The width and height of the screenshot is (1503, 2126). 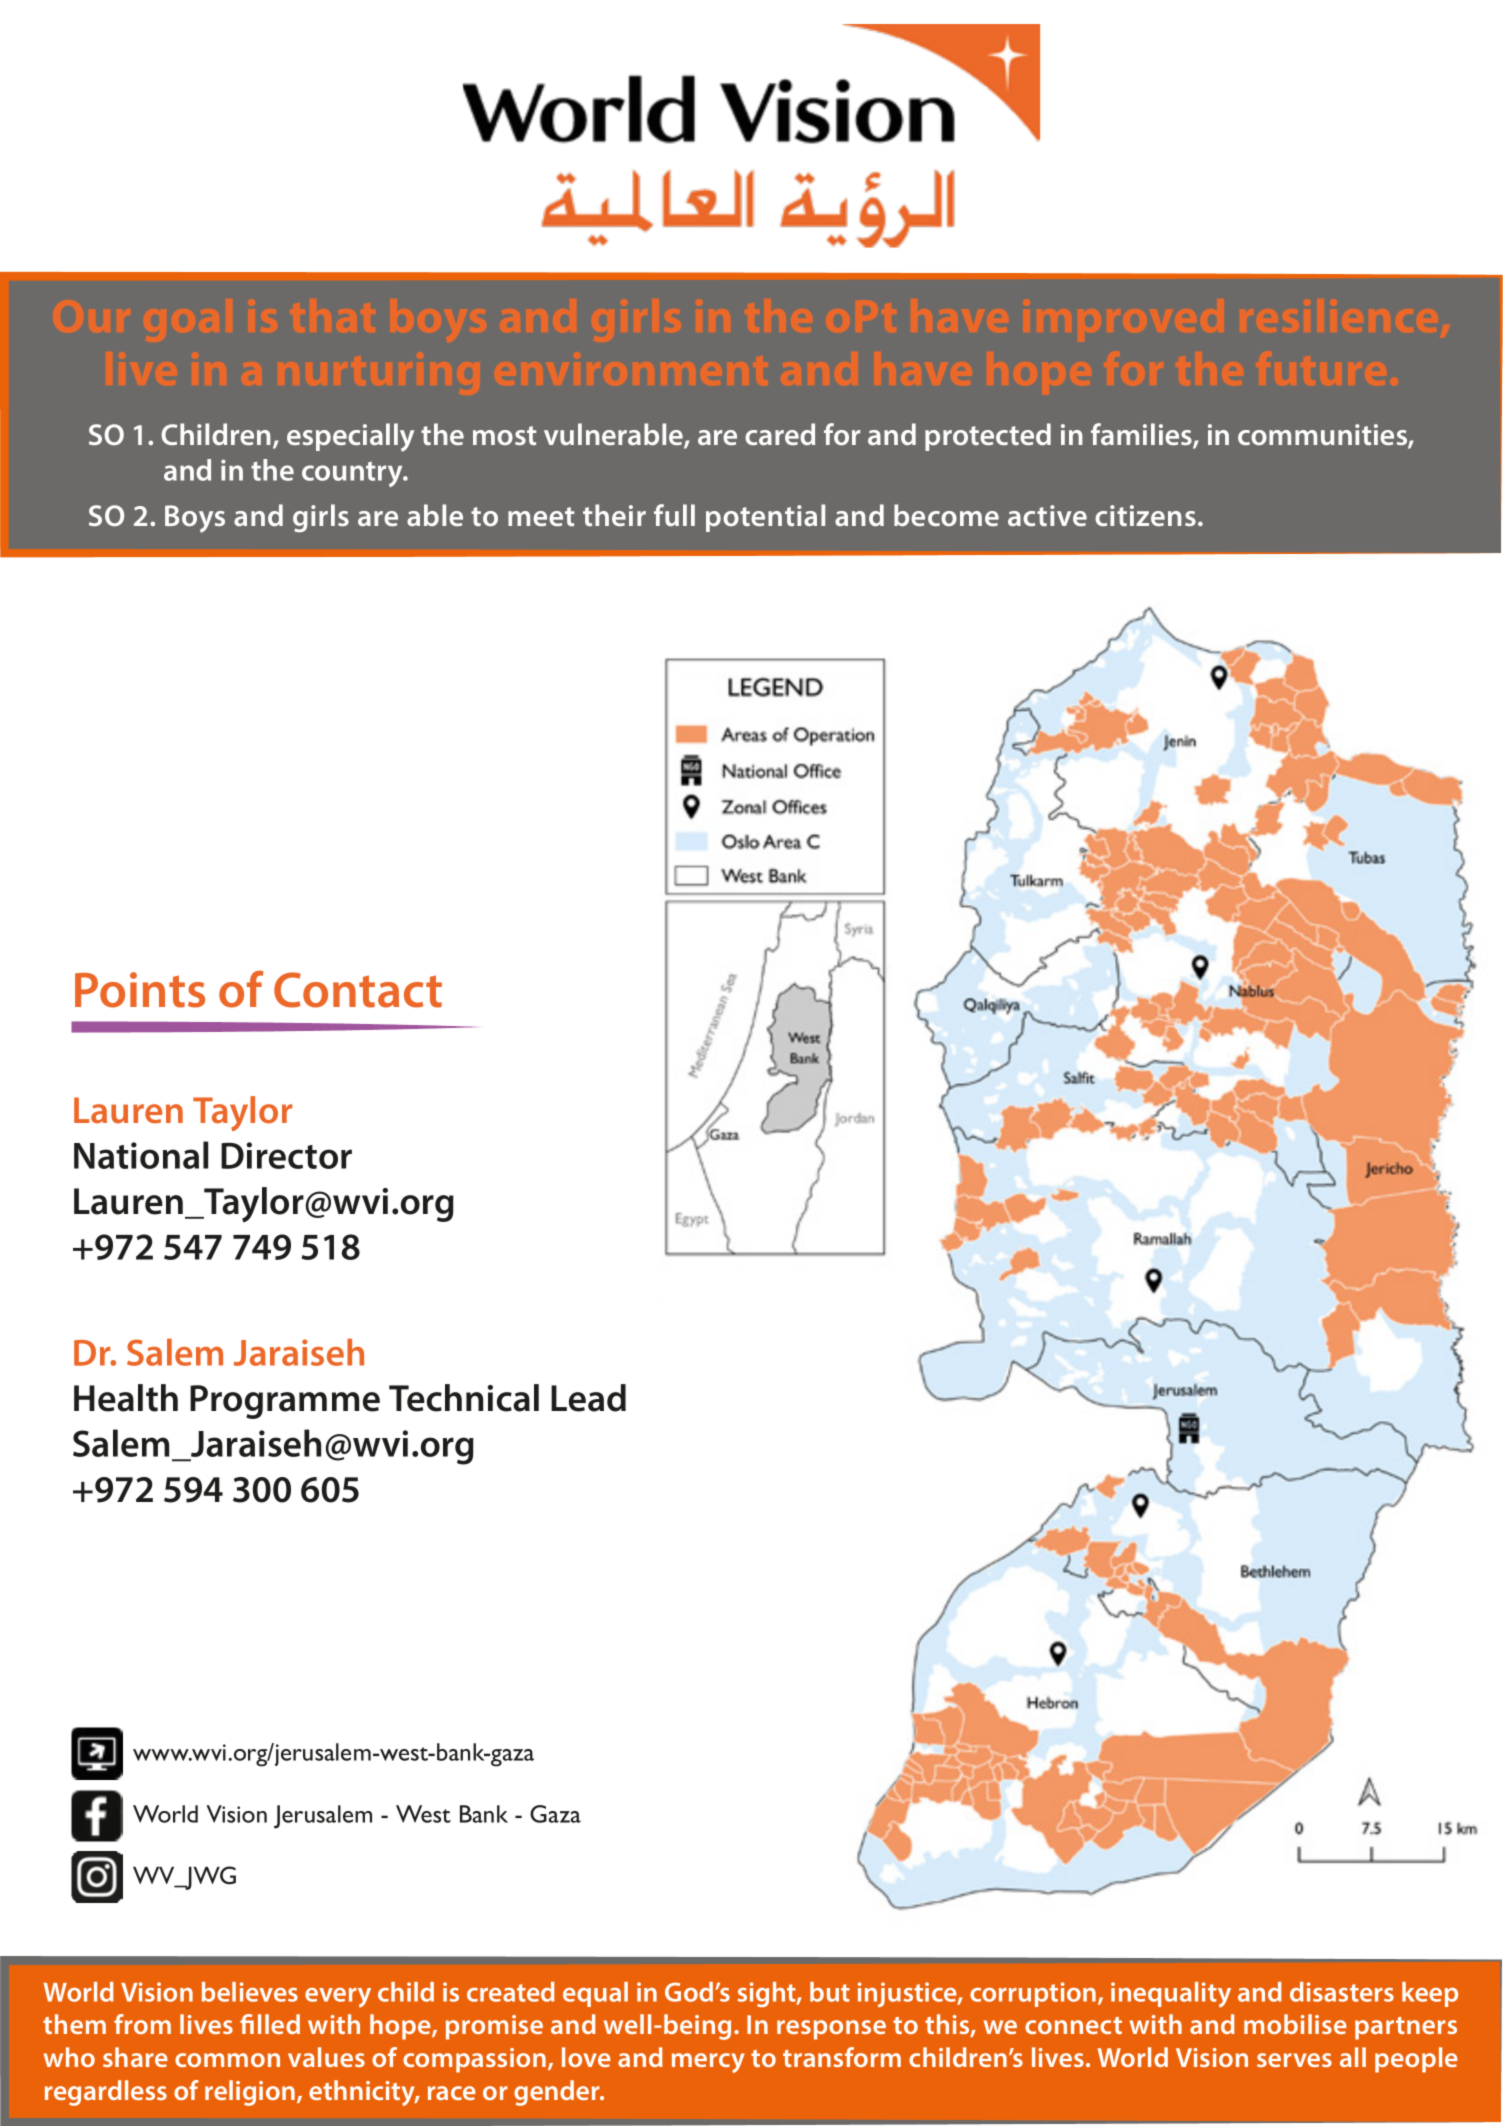 I want to click on Contact, so click(x=358, y=990).
